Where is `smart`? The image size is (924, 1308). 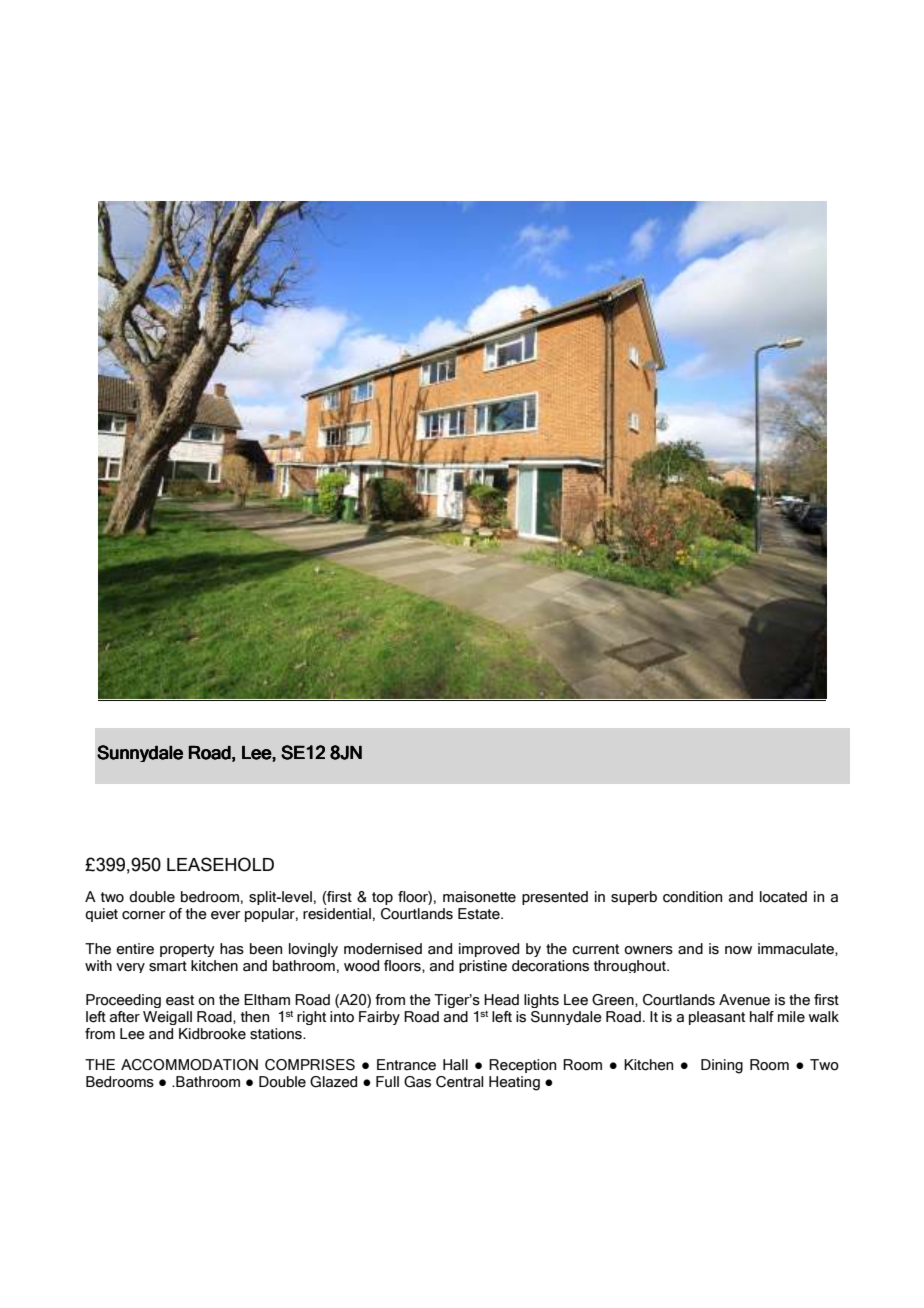
smart is located at coordinates (168, 966).
